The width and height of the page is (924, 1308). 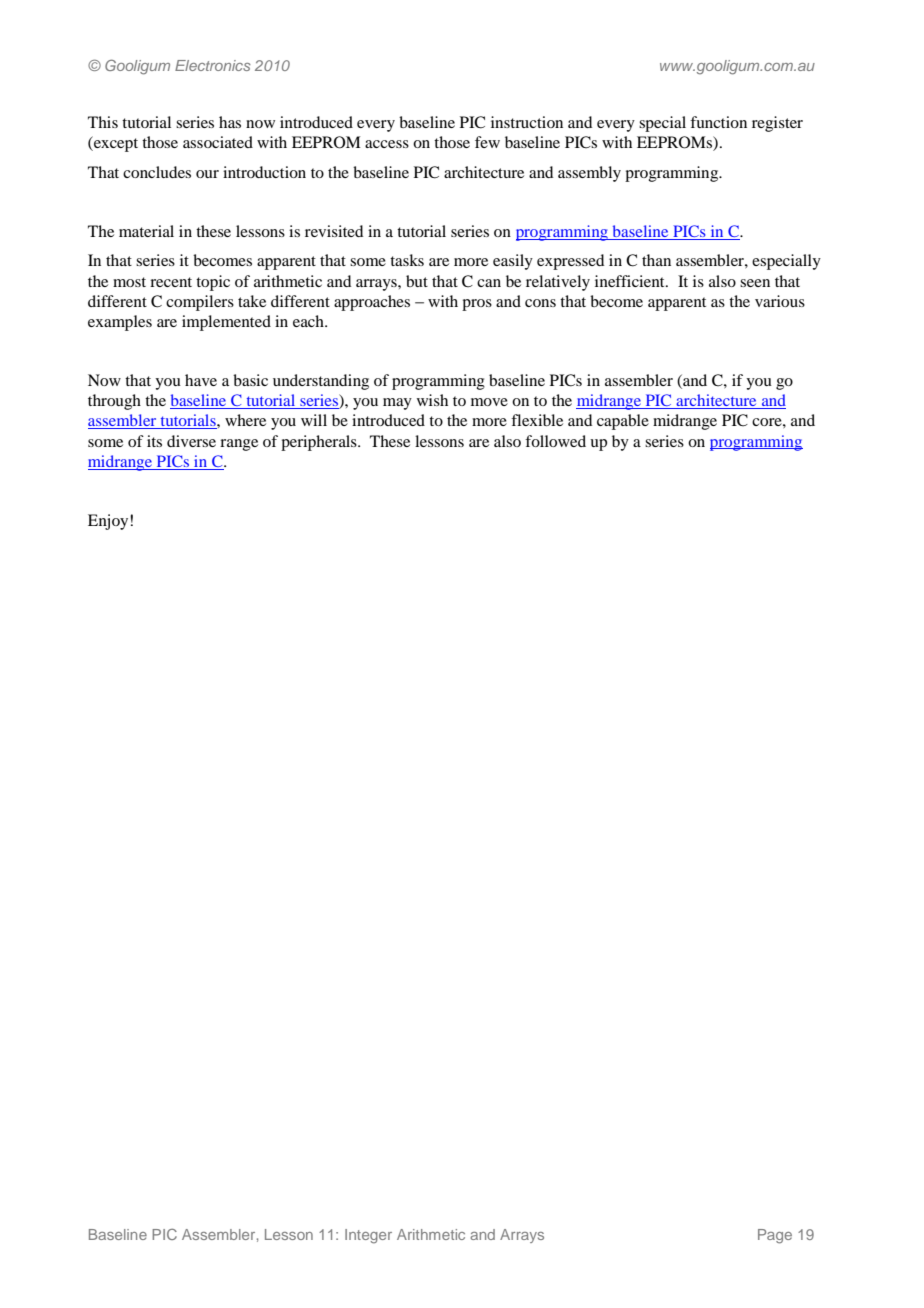 What do you see at coordinates (368, 1236) in the page?
I see `Integer` at bounding box center [368, 1236].
